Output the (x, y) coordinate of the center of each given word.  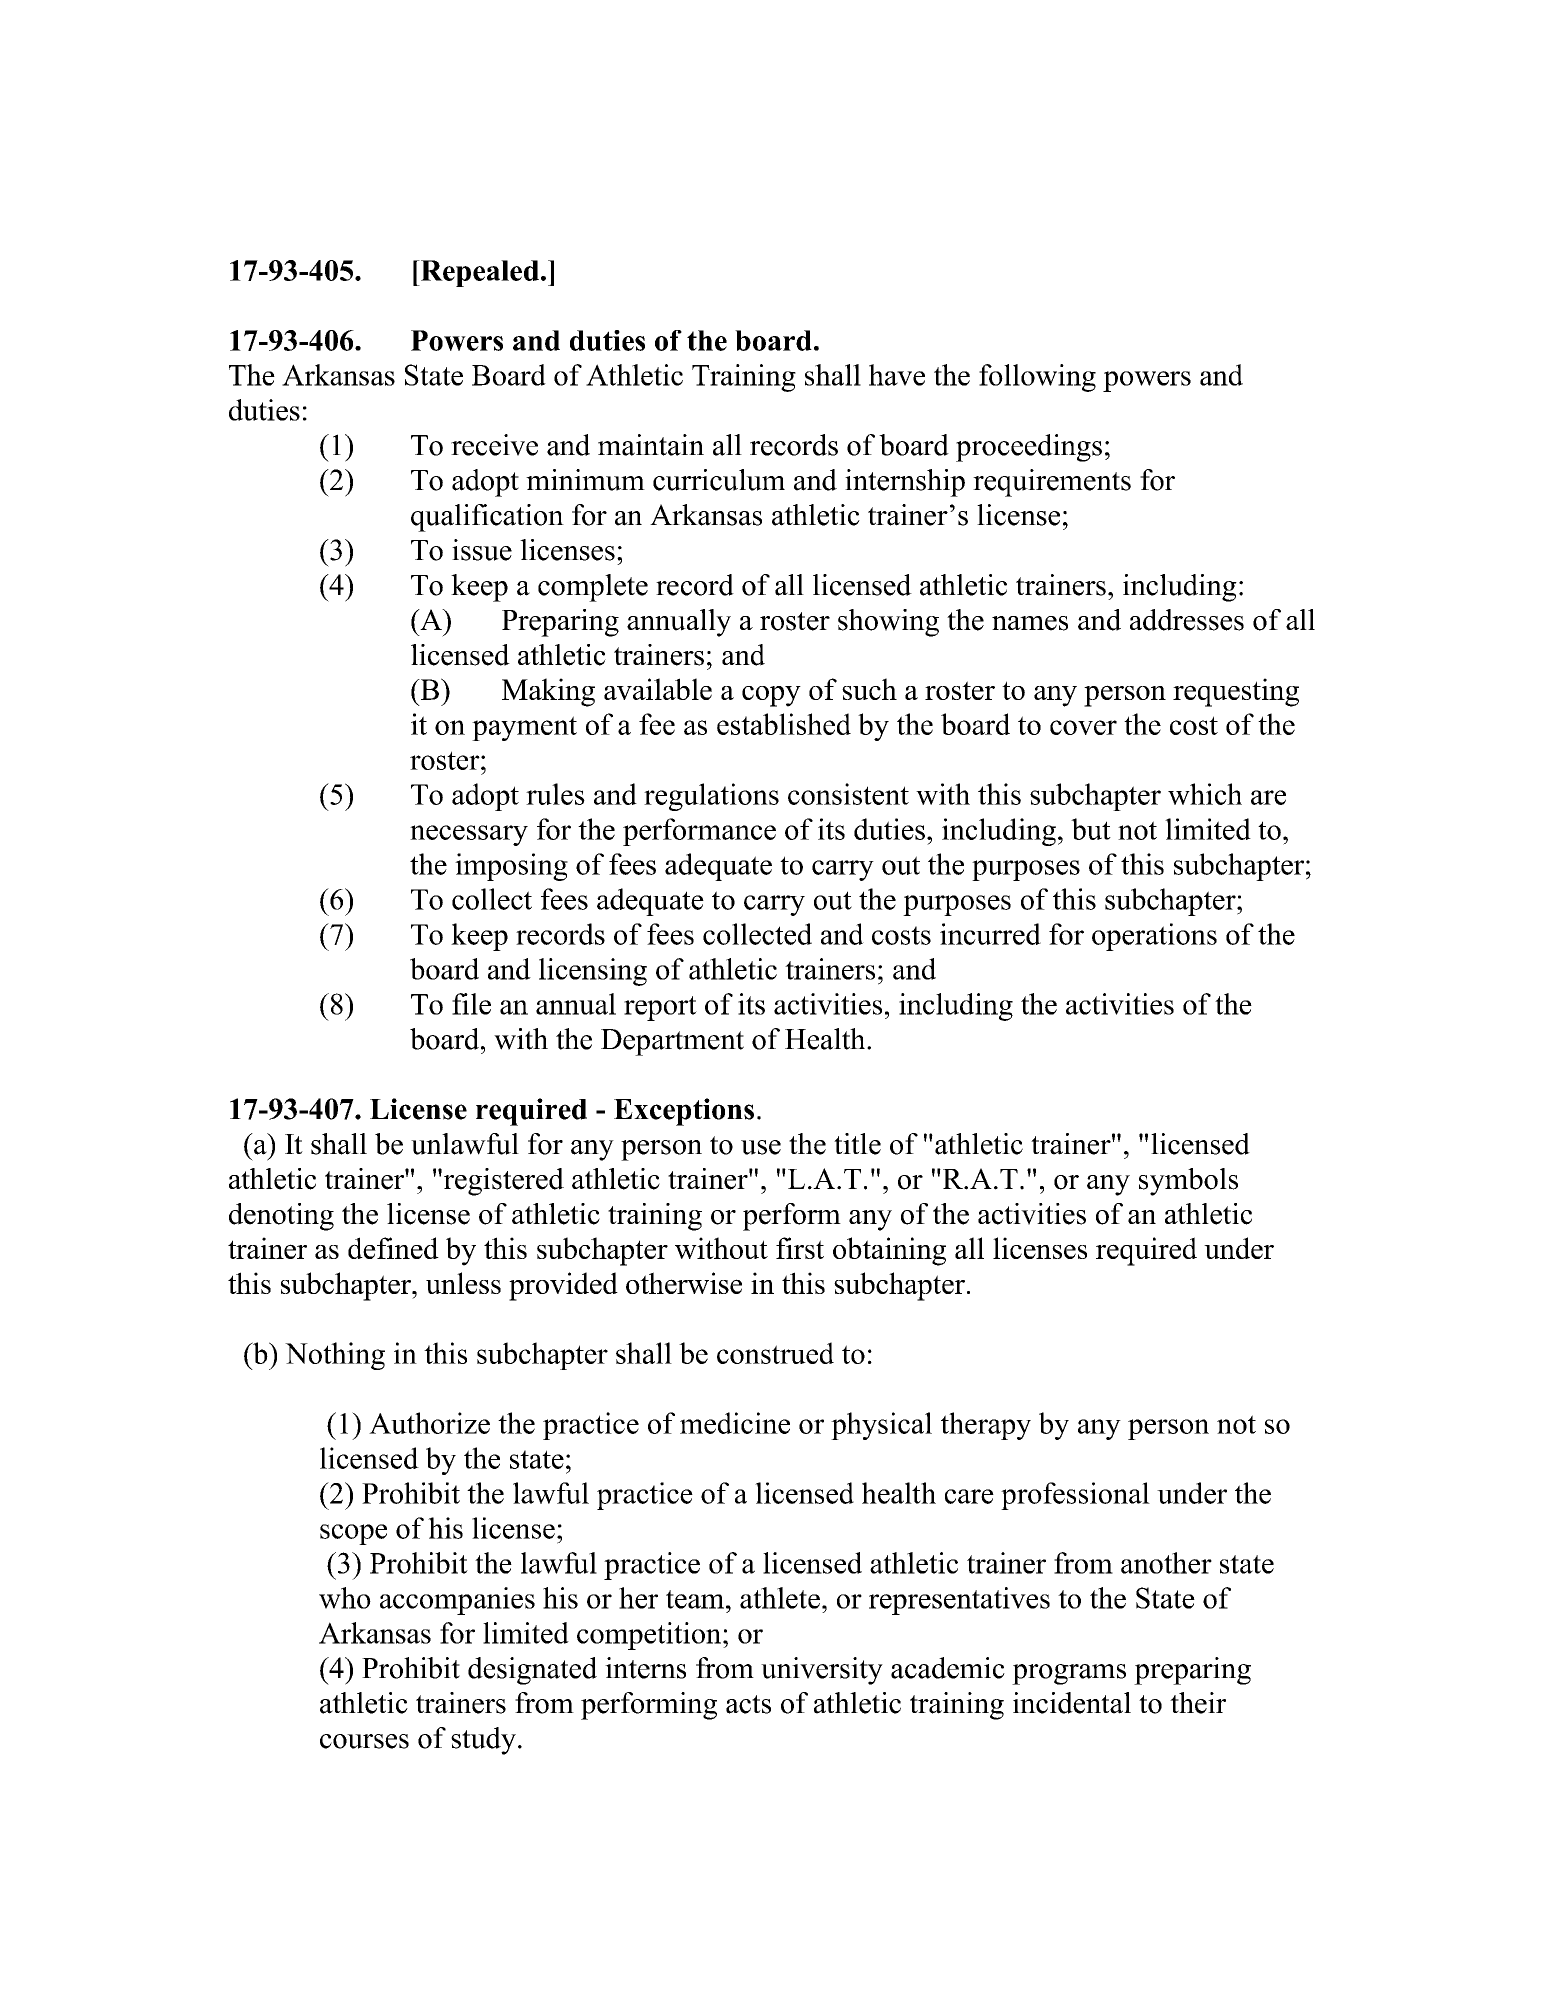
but (1091, 829)
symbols (1188, 1182)
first (800, 1248)
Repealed (478, 273)
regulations (711, 797)
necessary (469, 835)
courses (364, 1741)
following (1037, 378)
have (897, 375)
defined (393, 1248)
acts (748, 1704)
